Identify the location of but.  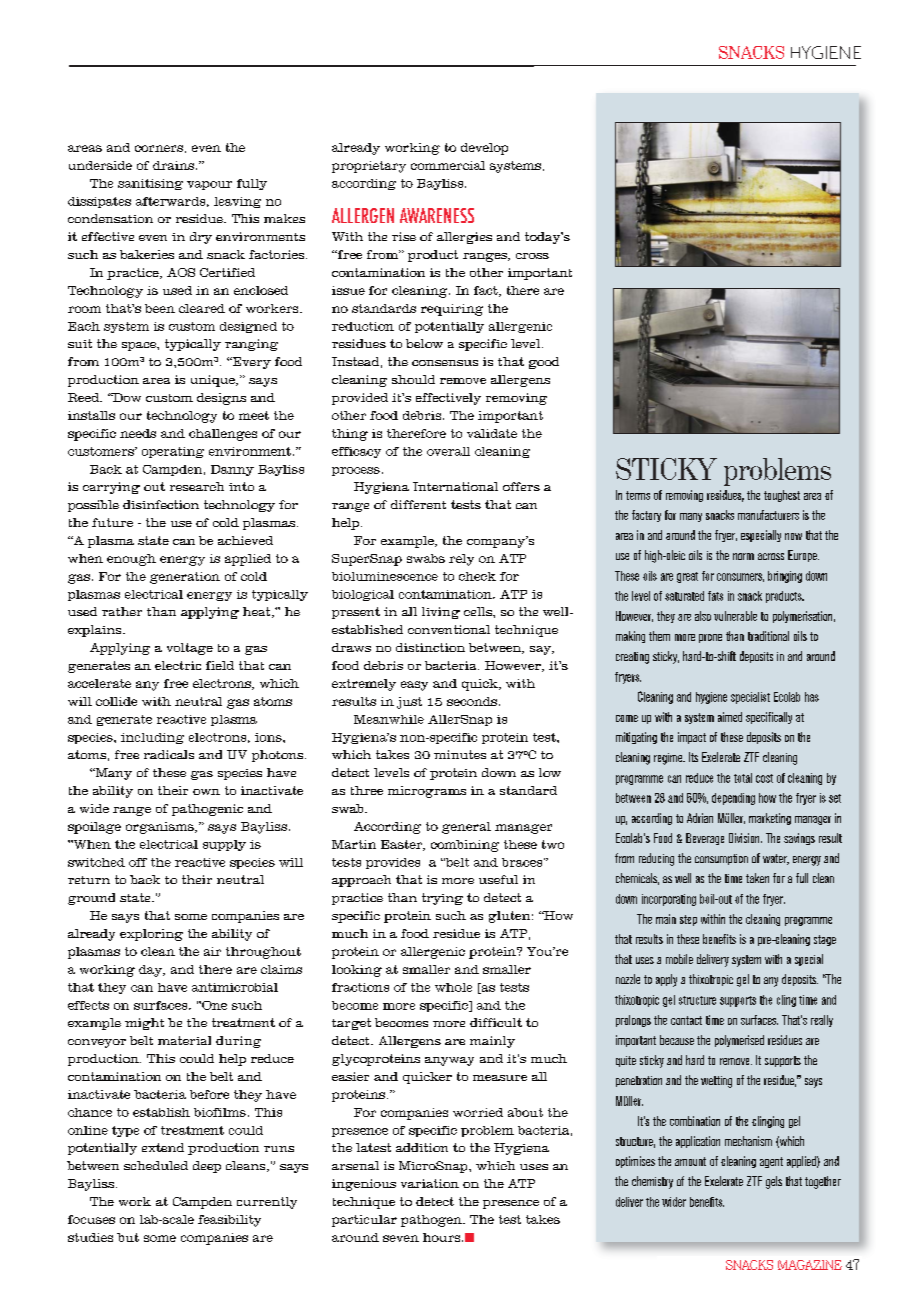
(128, 1237).
